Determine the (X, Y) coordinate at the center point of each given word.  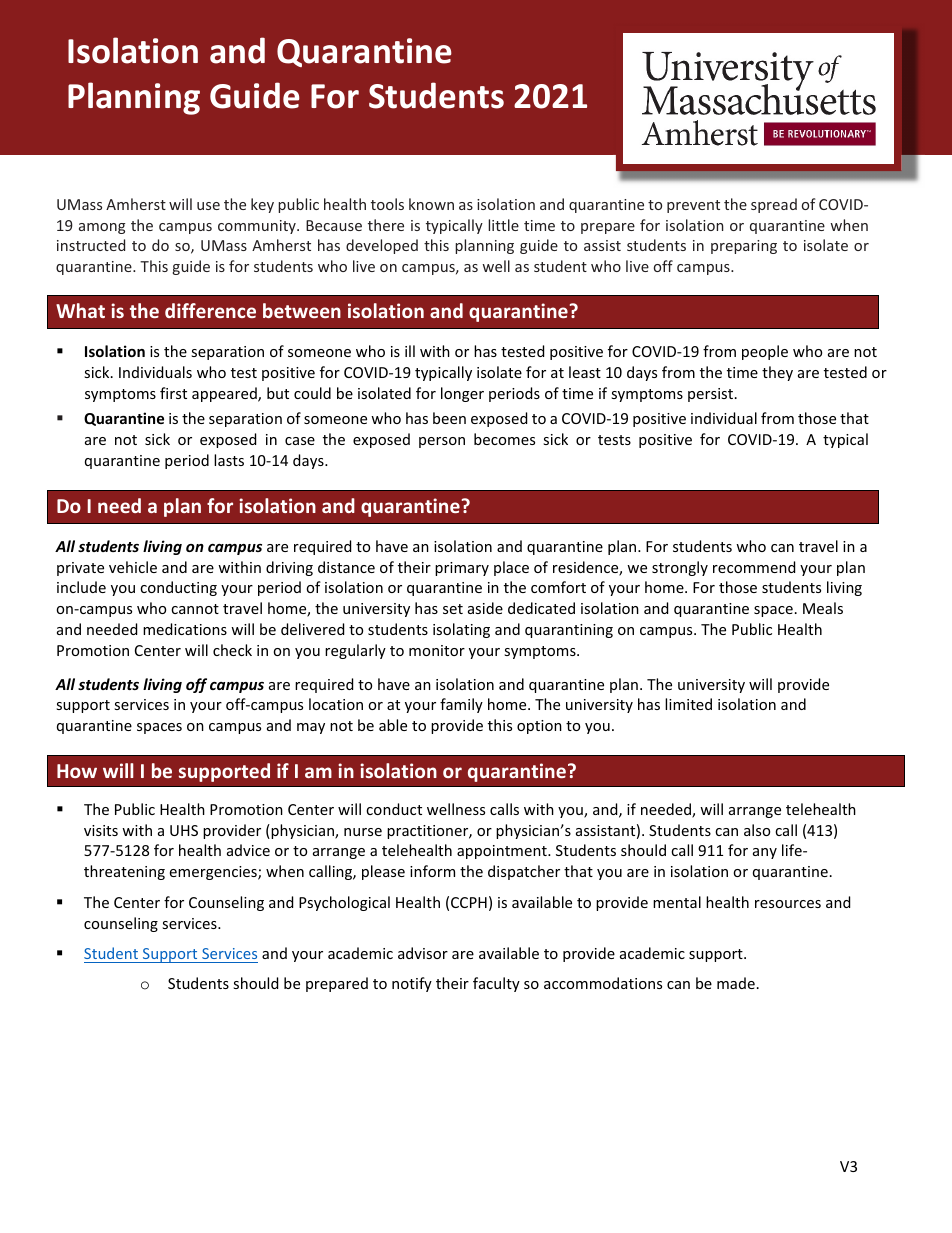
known (431, 204)
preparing (744, 247)
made (736, 983)
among (102, 228)
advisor (423, 953)
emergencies (214, 873)
